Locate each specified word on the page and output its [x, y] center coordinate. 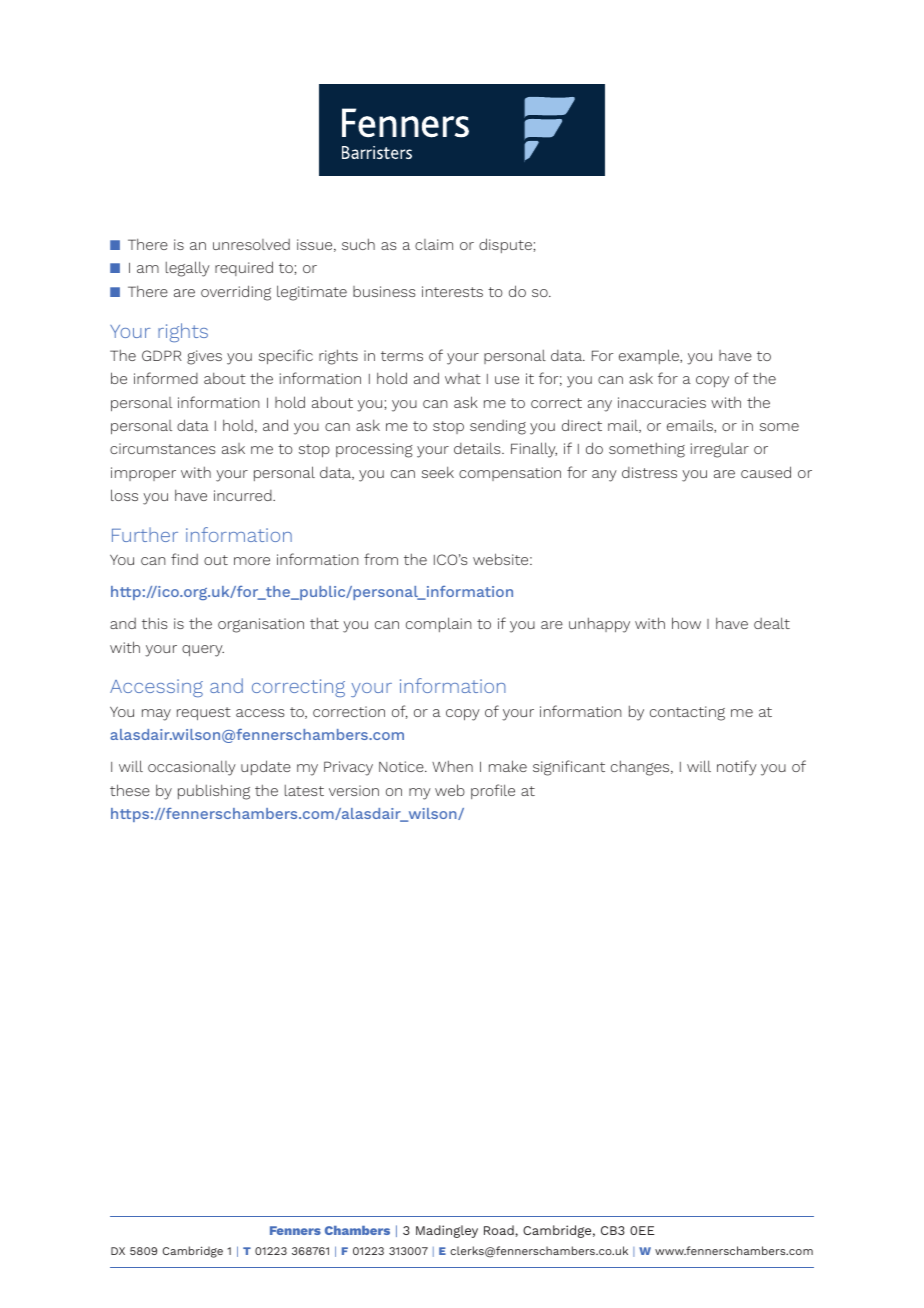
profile [493, 791]
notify [737, 768]
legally [188, 269]
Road [500, 1230]
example [650, 356]
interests [452, 291]
